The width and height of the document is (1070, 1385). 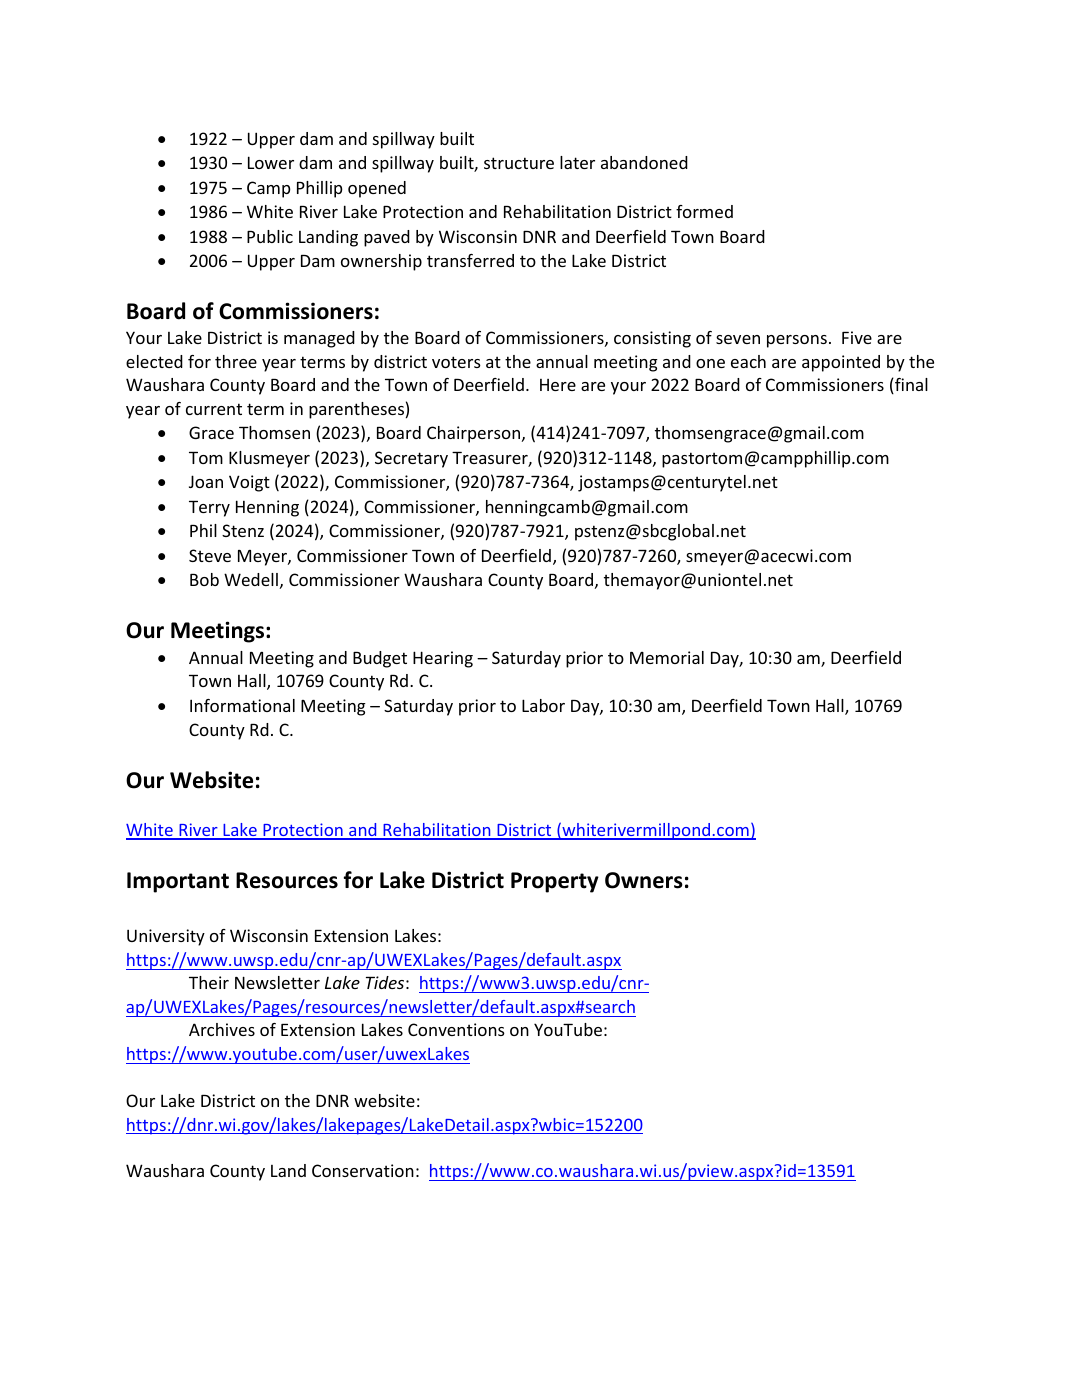 I want to click on Lower, so click(x=271, y=162).
